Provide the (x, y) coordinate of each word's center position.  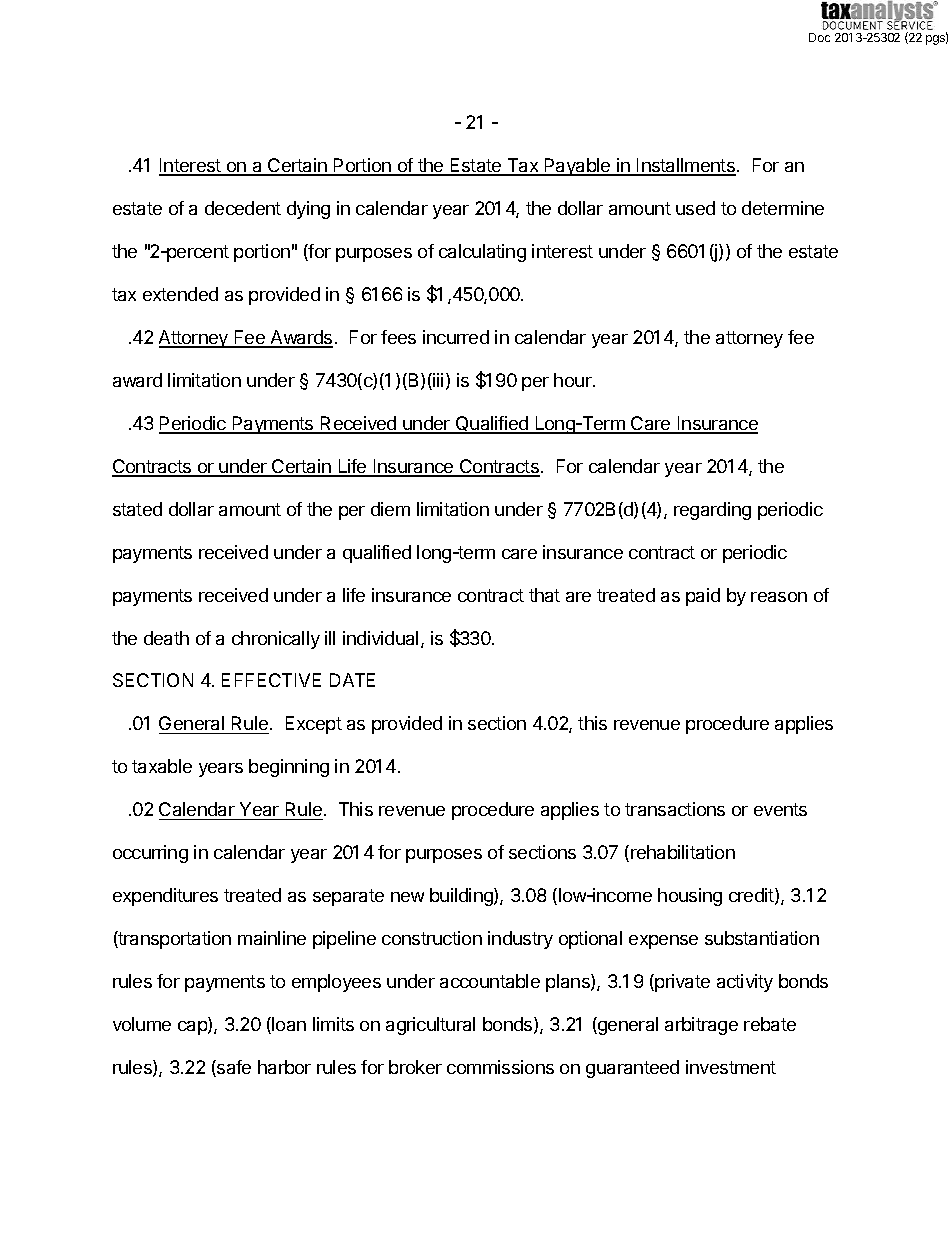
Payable (578, 167)
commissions (500, 1067)
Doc (819, 37)
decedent (243, 208)
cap (193, 1028)
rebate (770, 1024)
